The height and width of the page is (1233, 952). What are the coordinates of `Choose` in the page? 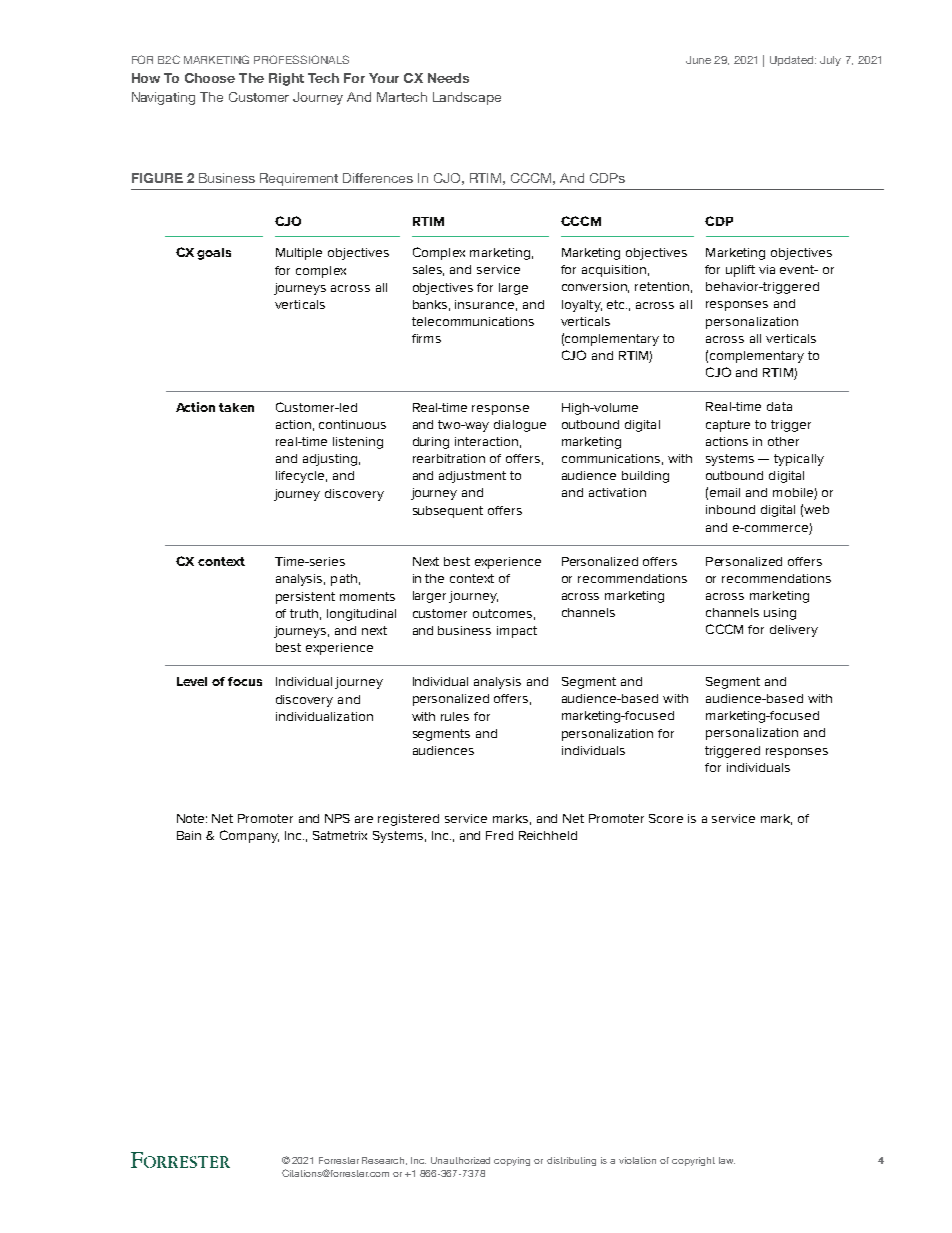 It's located at (210, 78).
